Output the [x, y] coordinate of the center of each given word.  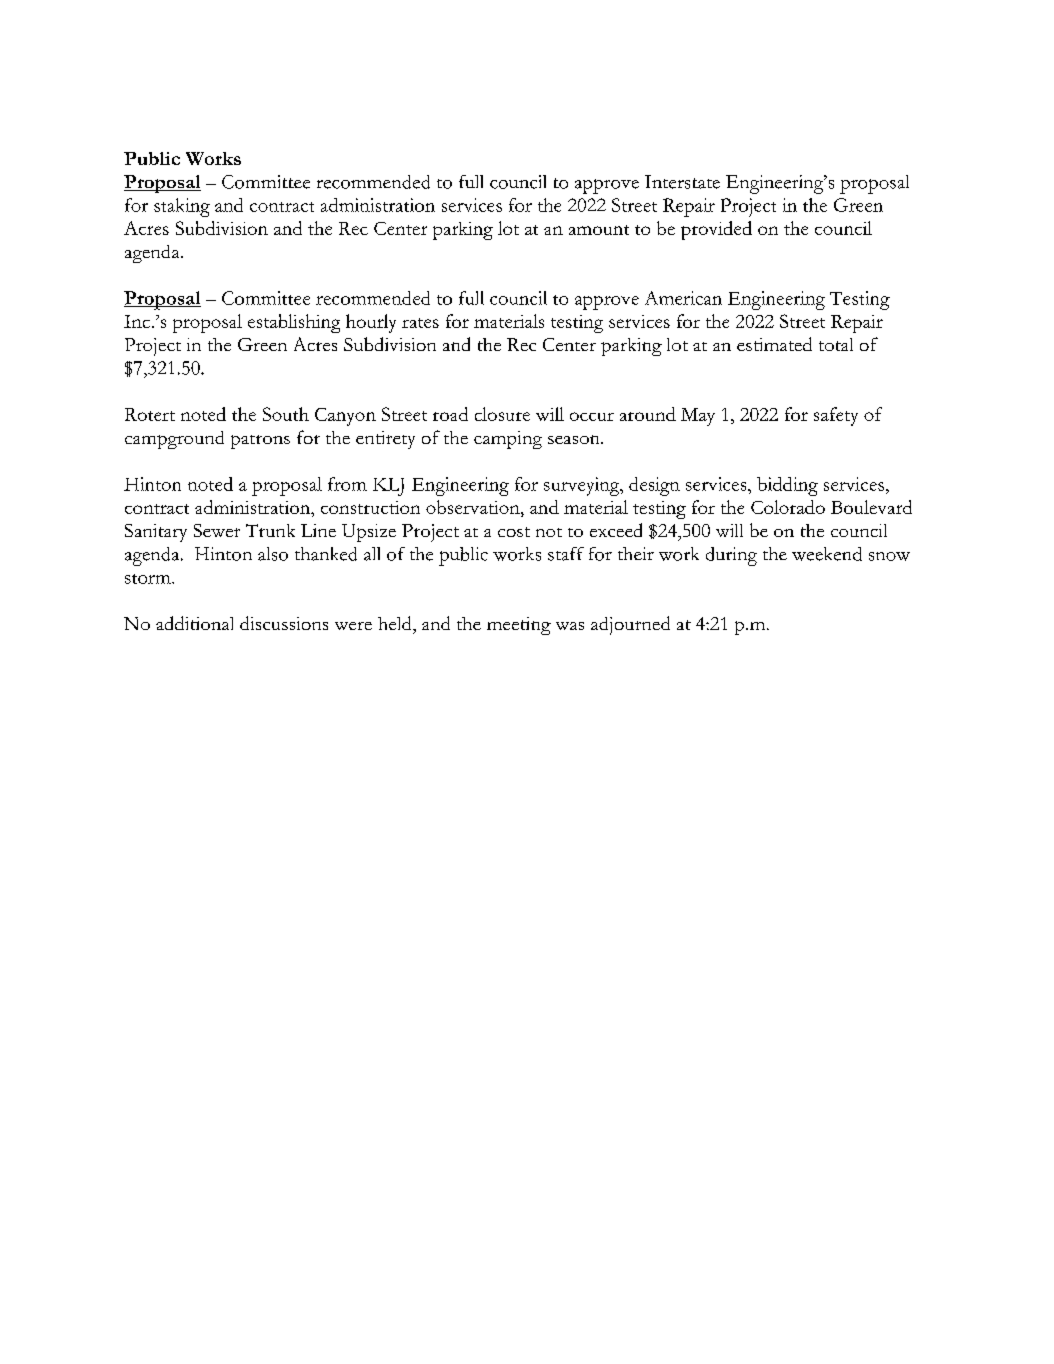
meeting [519, 626]
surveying [583, 486]
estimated [774, 344]
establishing [294, 323]
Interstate [682, 182]
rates [420, 323]
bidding [787, 486]
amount [599, 230]
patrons [260, 442]
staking [182, 207]
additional [194, 623]
